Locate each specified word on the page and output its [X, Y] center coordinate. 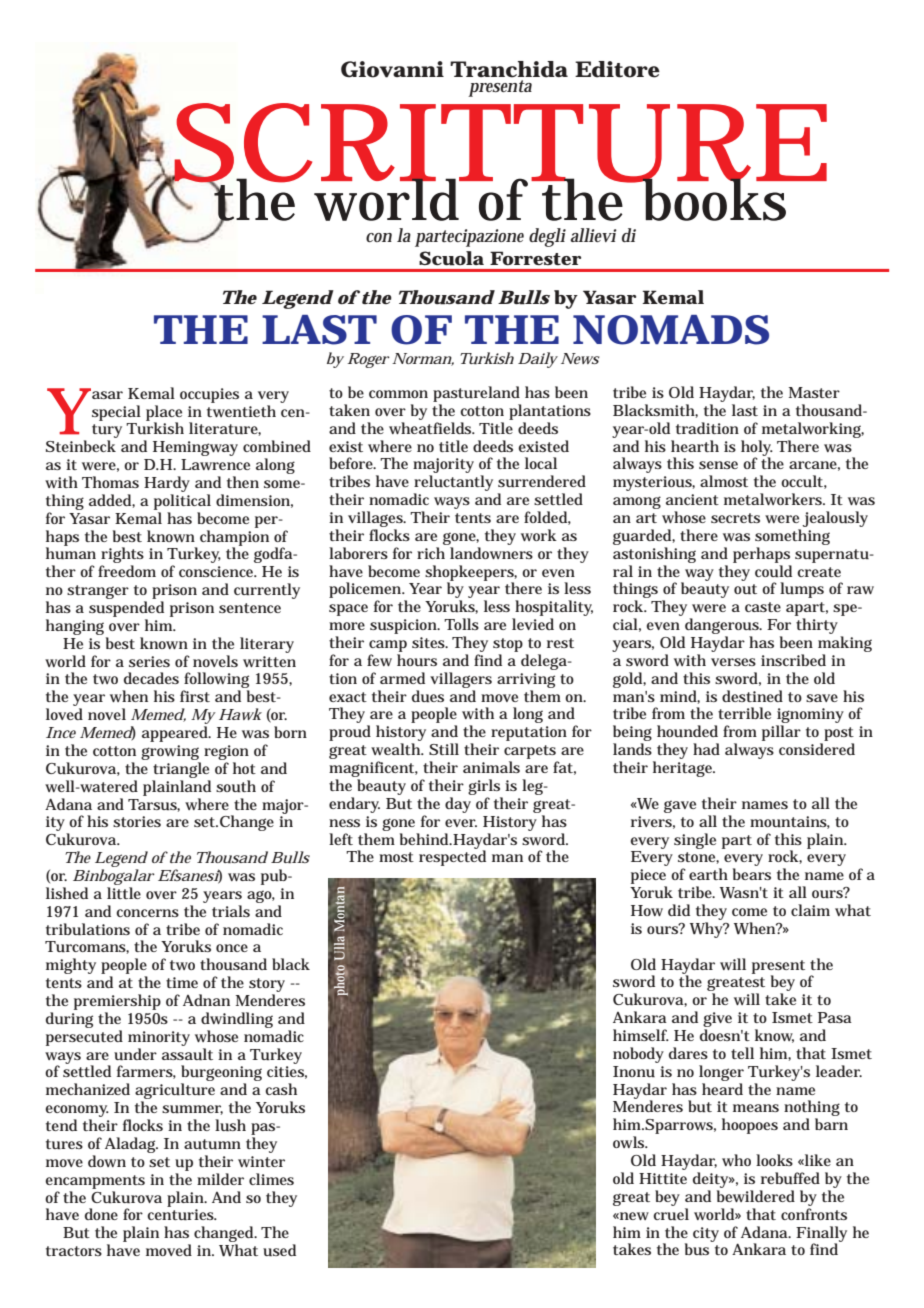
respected [452, 857]
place [164, 414]
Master [814, 392]
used [279, 1250]
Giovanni [392, 69]
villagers [461, 680]
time [182, 982]
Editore [617, 69]
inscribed [793, 660]
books [715, 198]
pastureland [476, 394]
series [149, 661]
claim [810, 910]
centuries [182, 1214]
